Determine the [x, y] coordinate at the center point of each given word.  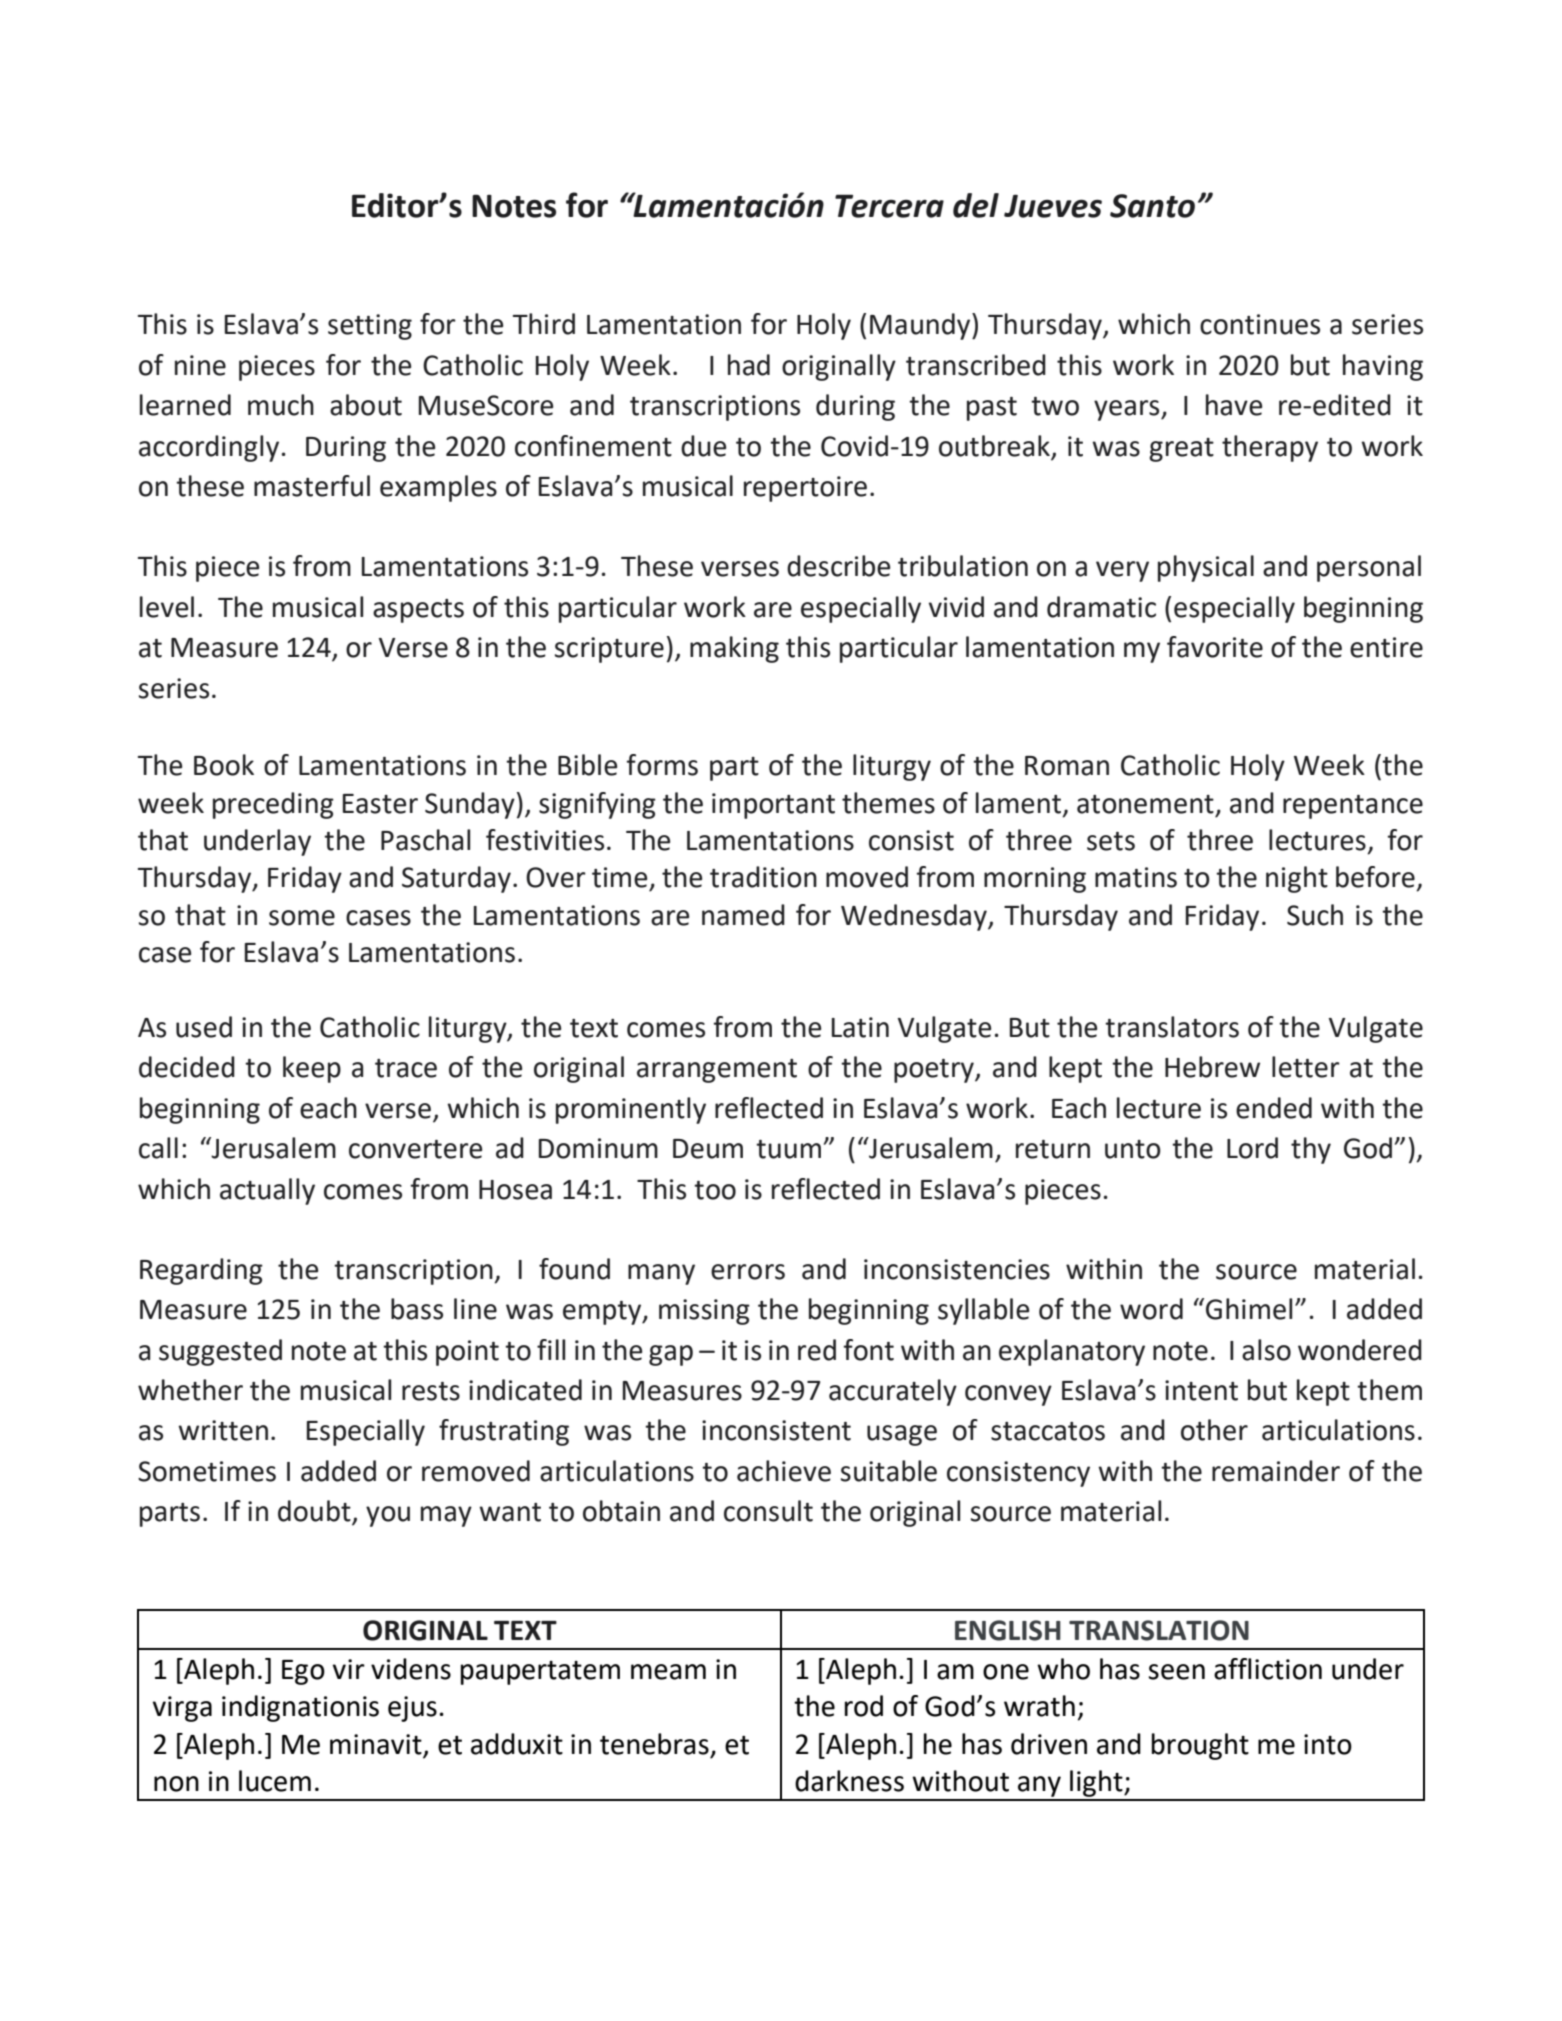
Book [224, 765]
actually [267, 1191]
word [1151, 1309]
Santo [1152, 206]
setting [370, 327]
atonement [1145, 804]
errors [748, 1272]
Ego [303, 1672]
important [773, 806]
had [749, 365]
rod [864, 1706]
